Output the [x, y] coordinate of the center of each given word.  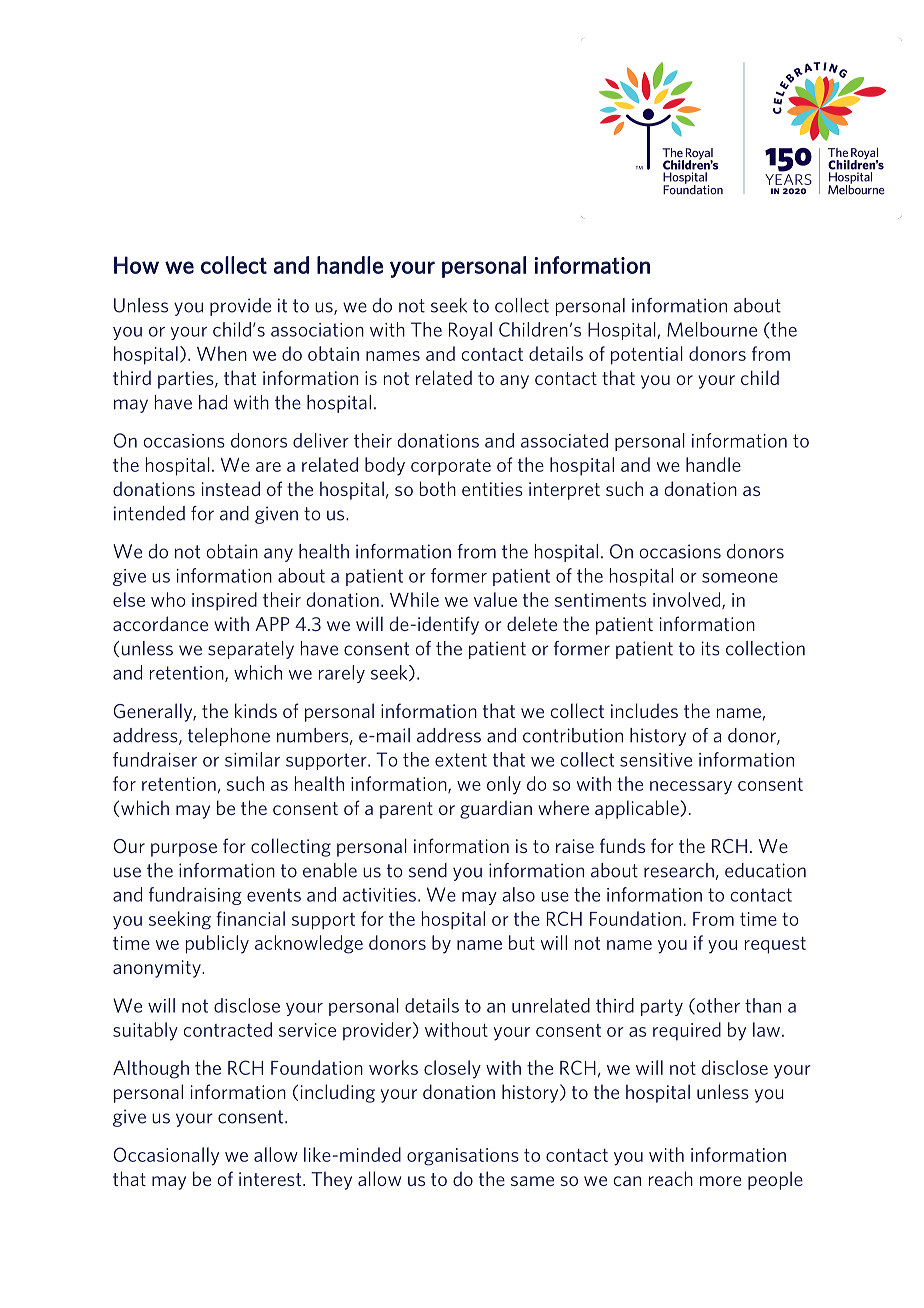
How [136, 265]
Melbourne [712, 329]
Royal [470, 331]
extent [461, 760]
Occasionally [166, 1156]
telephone [229, 737]
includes [644, 710]
